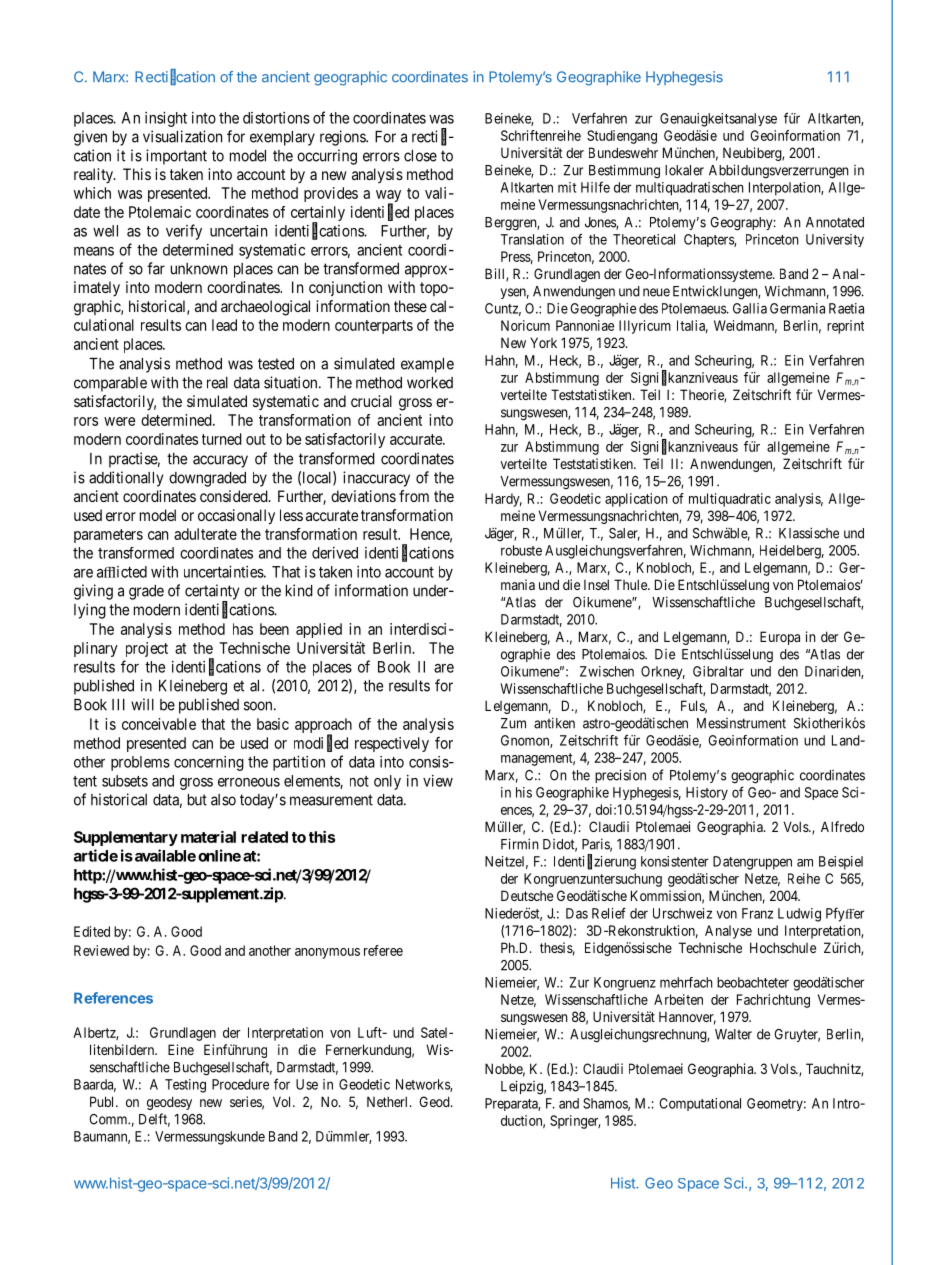 The width and height of the image is (952, 1265). Describe the element at coordinates (209, 763) in the image. I see `concerning` at that location.
